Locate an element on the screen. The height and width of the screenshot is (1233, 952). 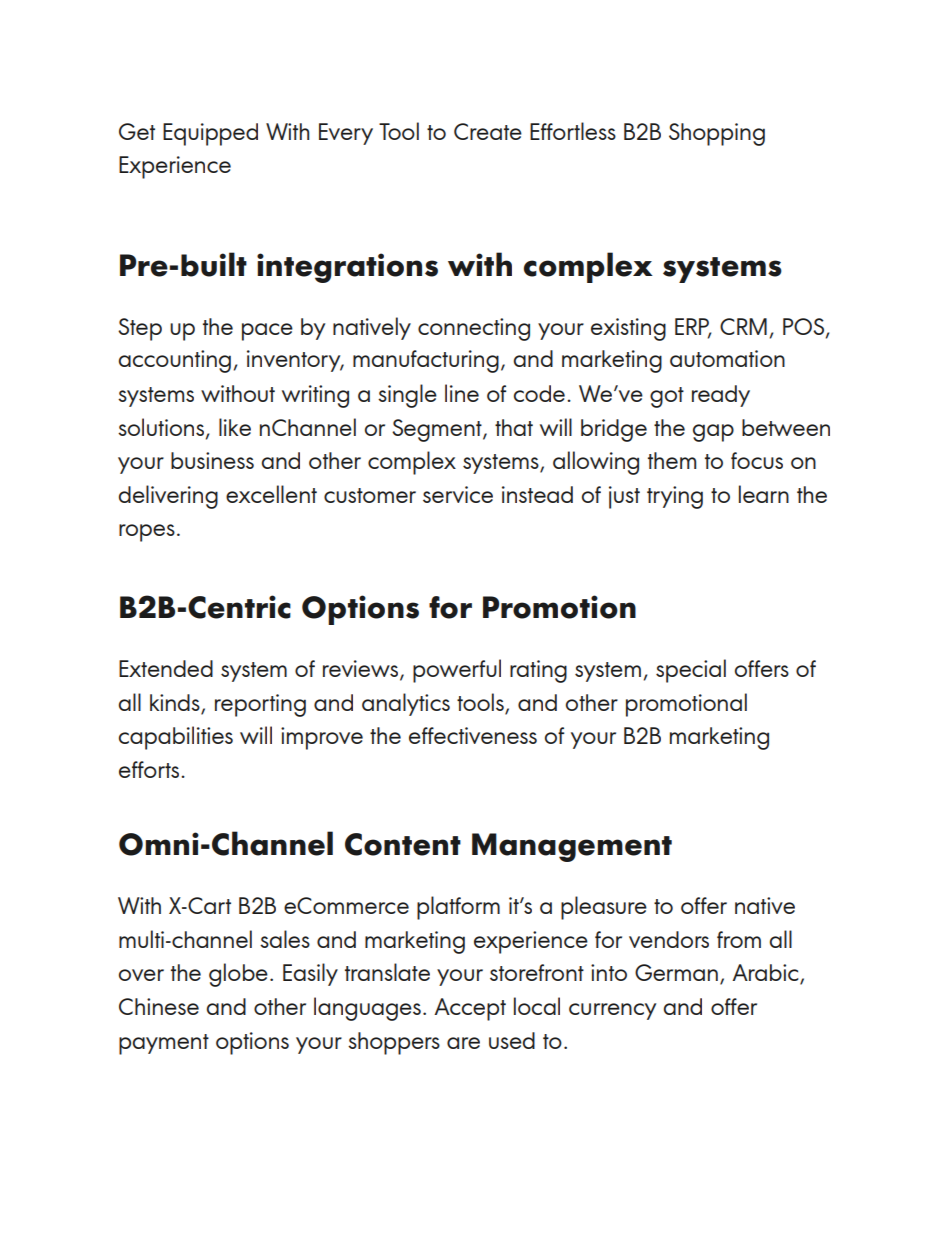
Chinese is located at coordinates (159, 1006).
